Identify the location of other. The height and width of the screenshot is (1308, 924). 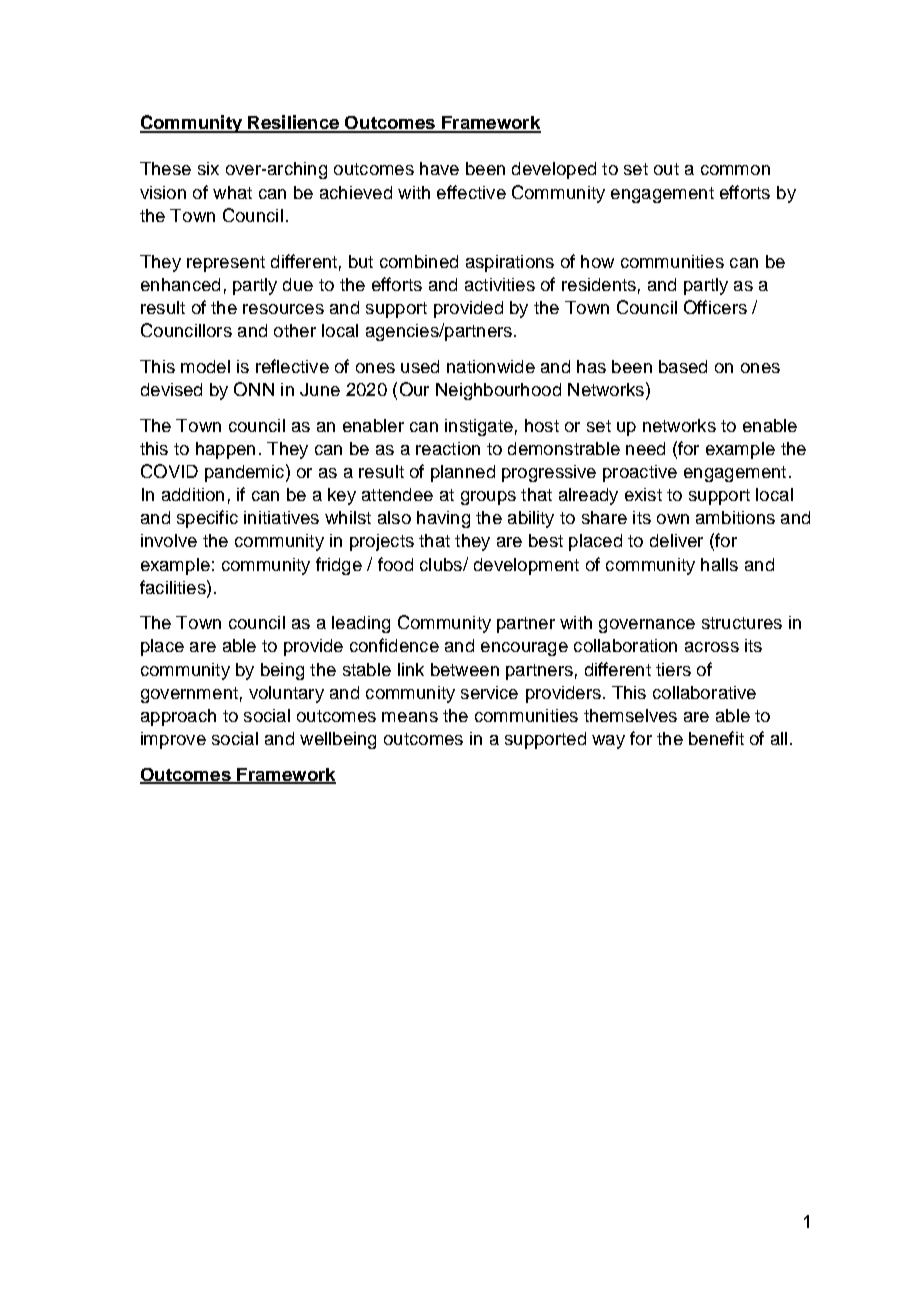
(295, 330).
